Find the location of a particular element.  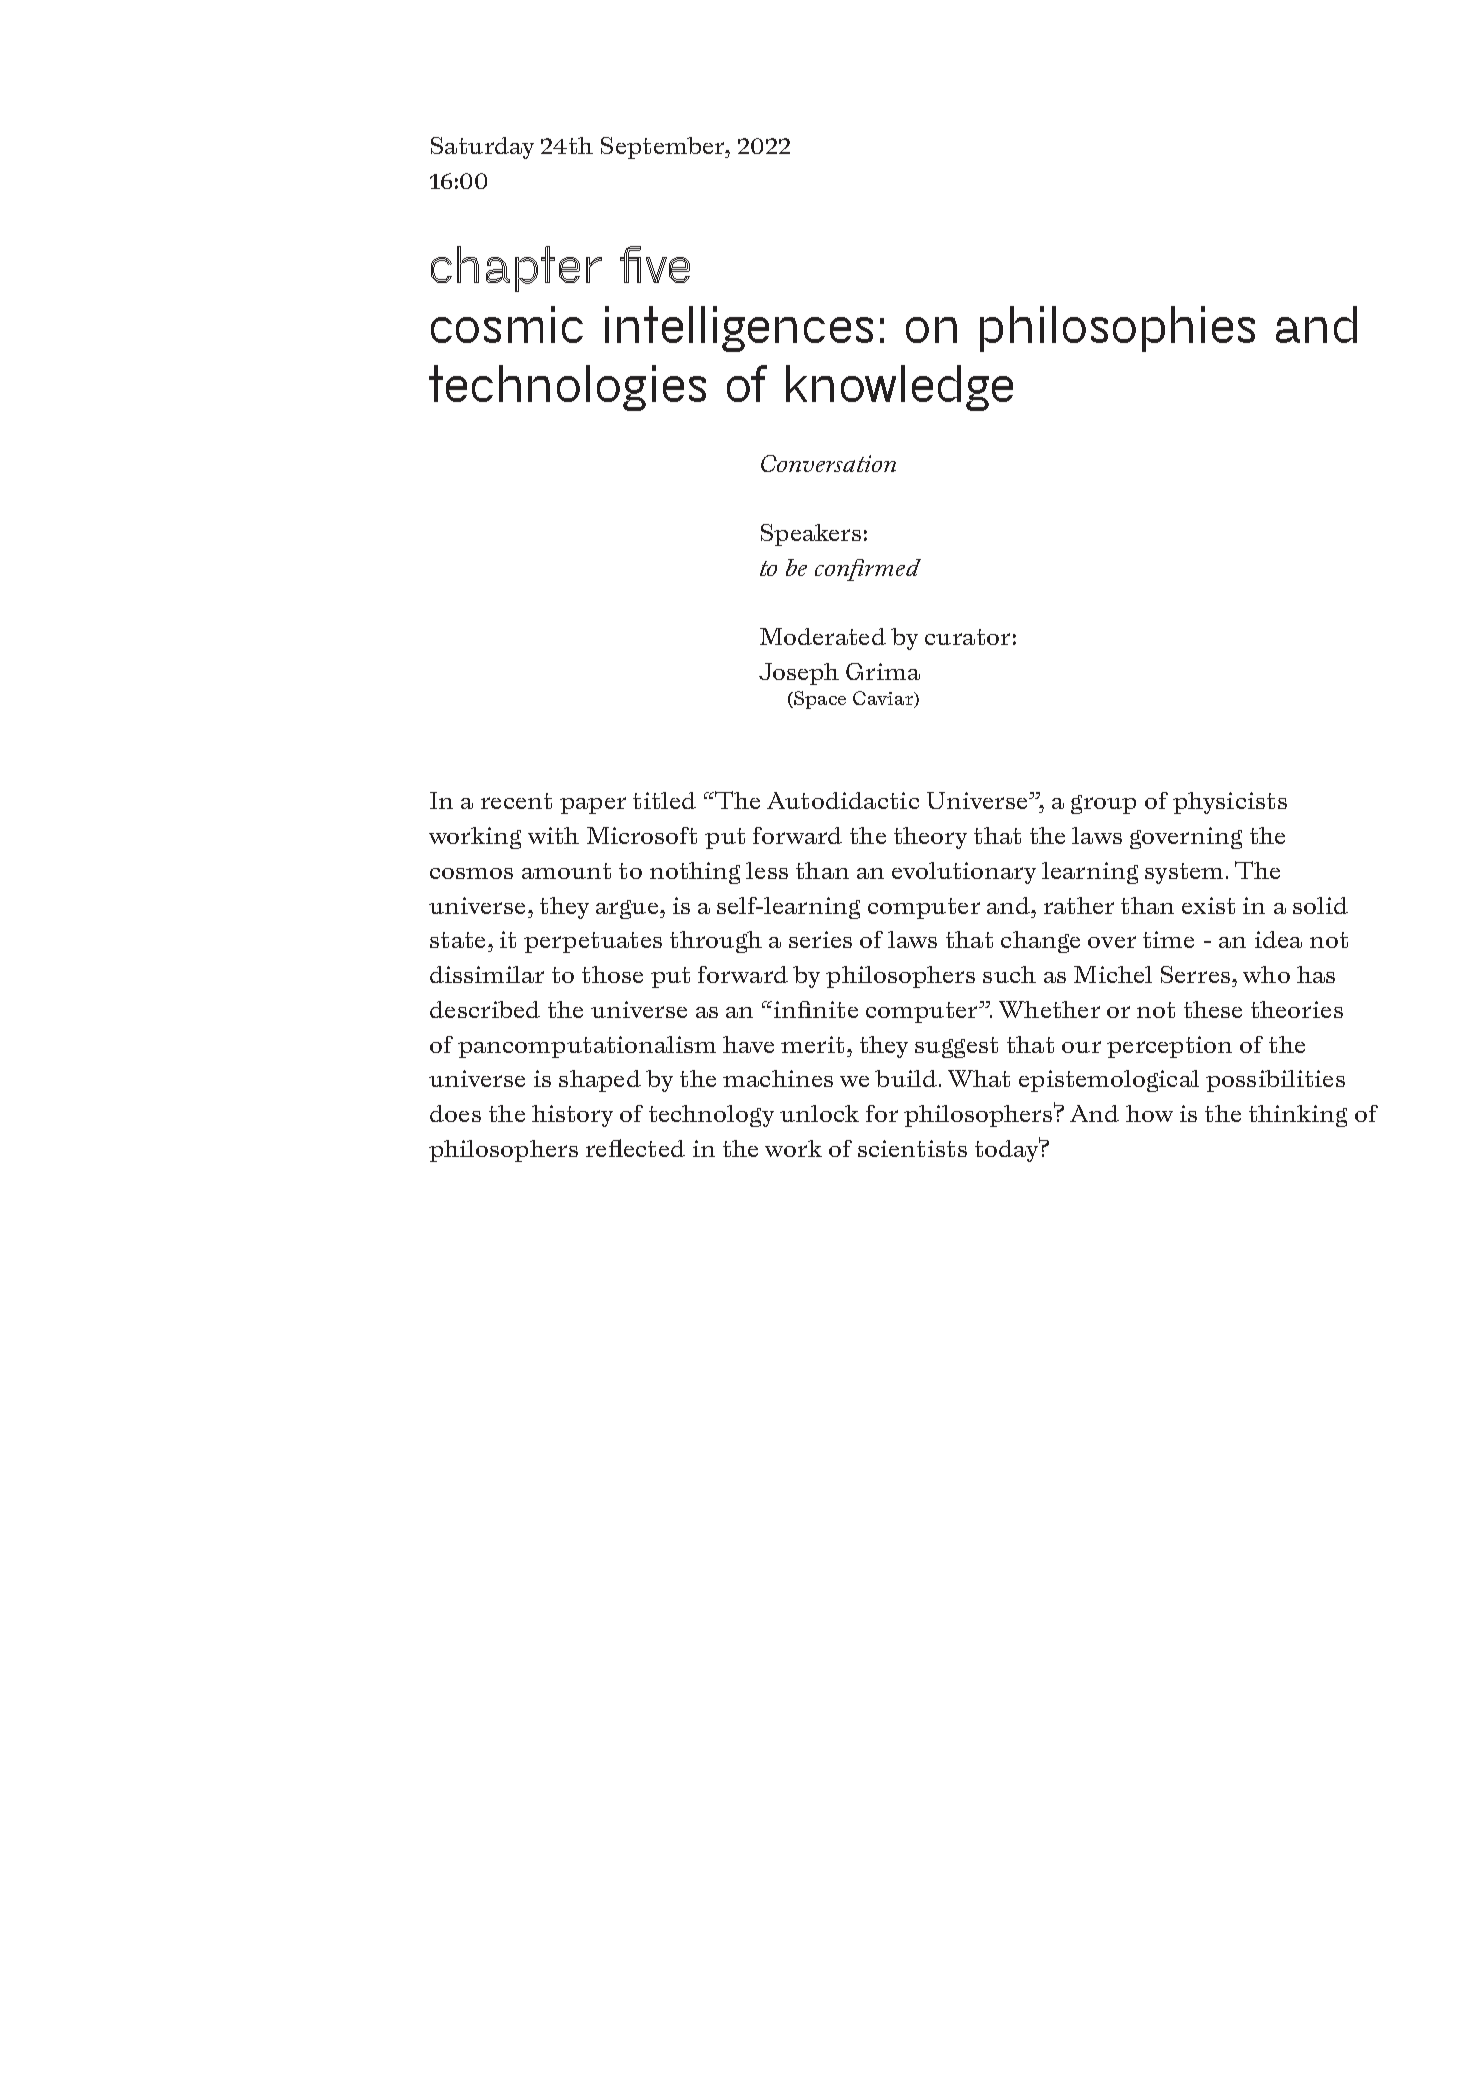

evolutionary is located at coordinates (964, 873).
